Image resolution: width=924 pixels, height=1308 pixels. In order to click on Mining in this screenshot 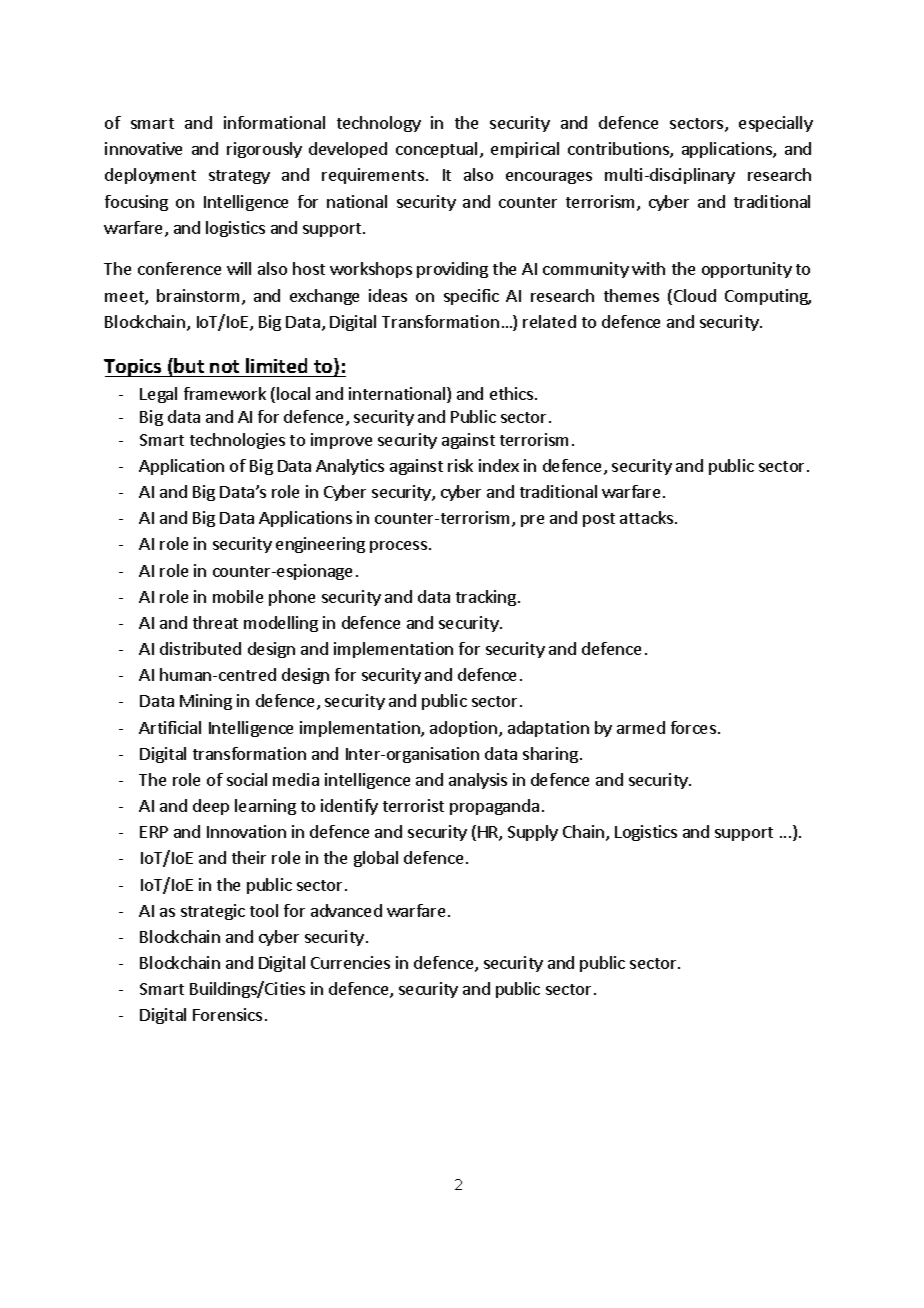, I will do `click(206, 702)`.
